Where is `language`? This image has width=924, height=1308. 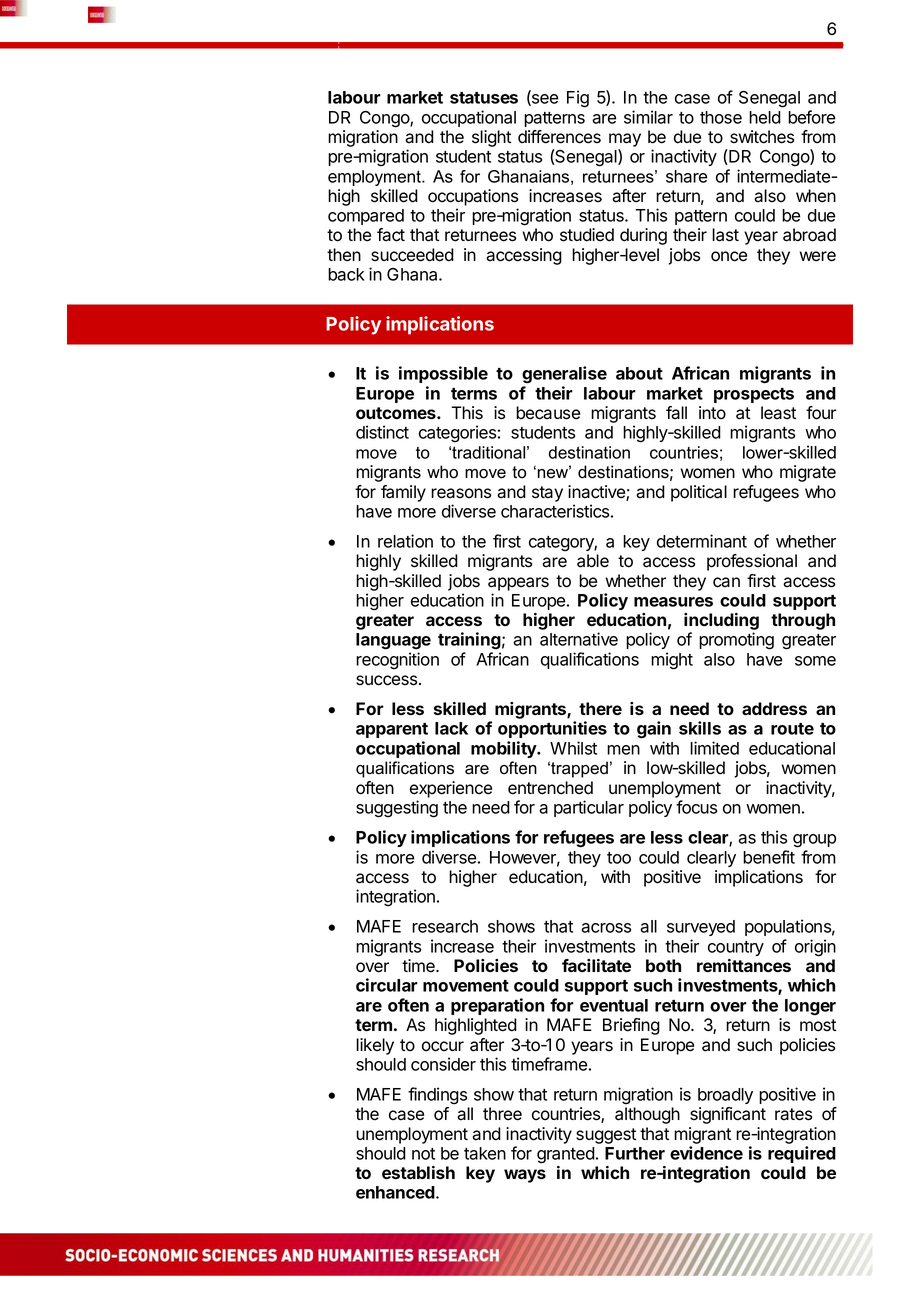
language is located at coordinates (393, 641).
